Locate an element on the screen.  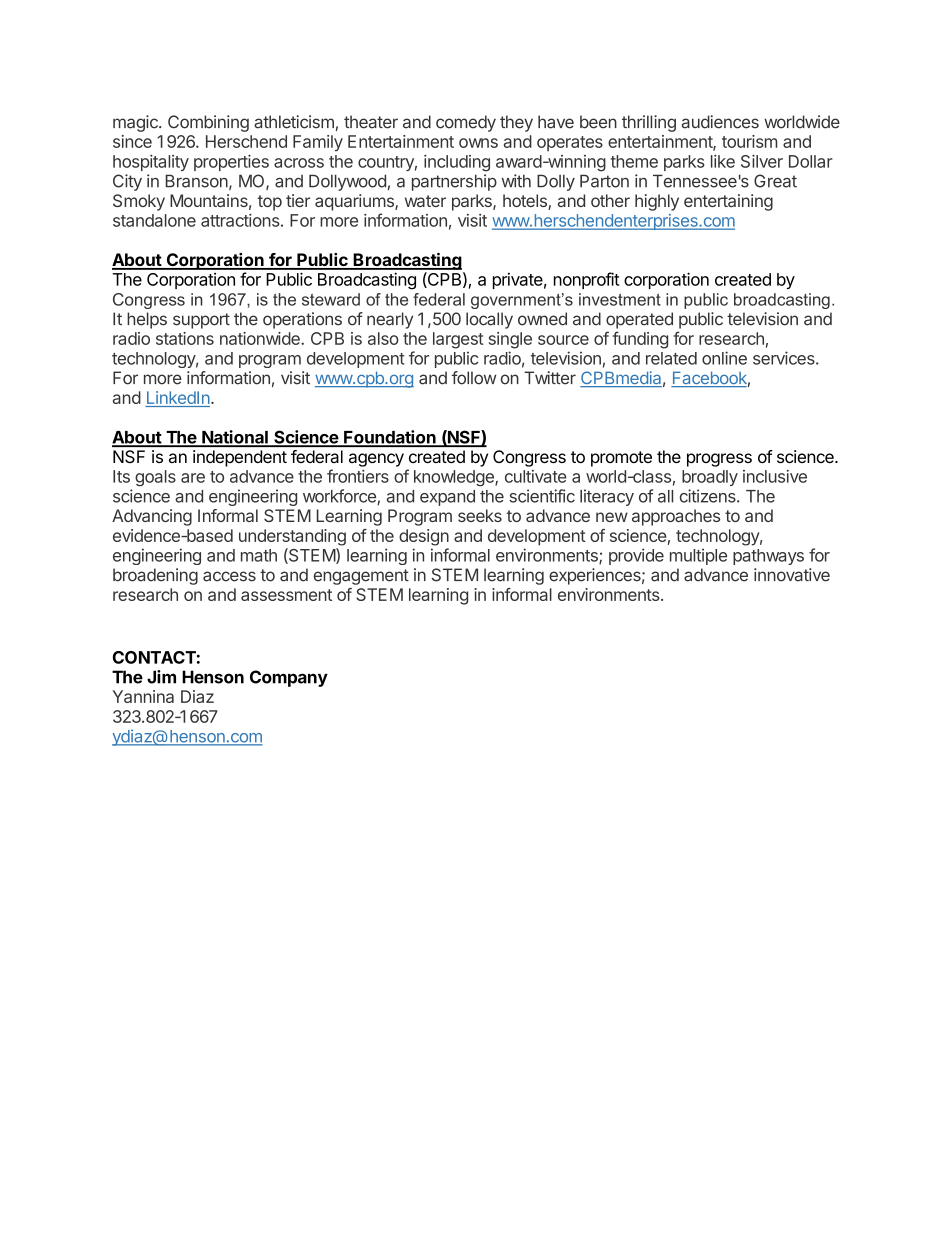
Company is located at coordinates (289, 678).
